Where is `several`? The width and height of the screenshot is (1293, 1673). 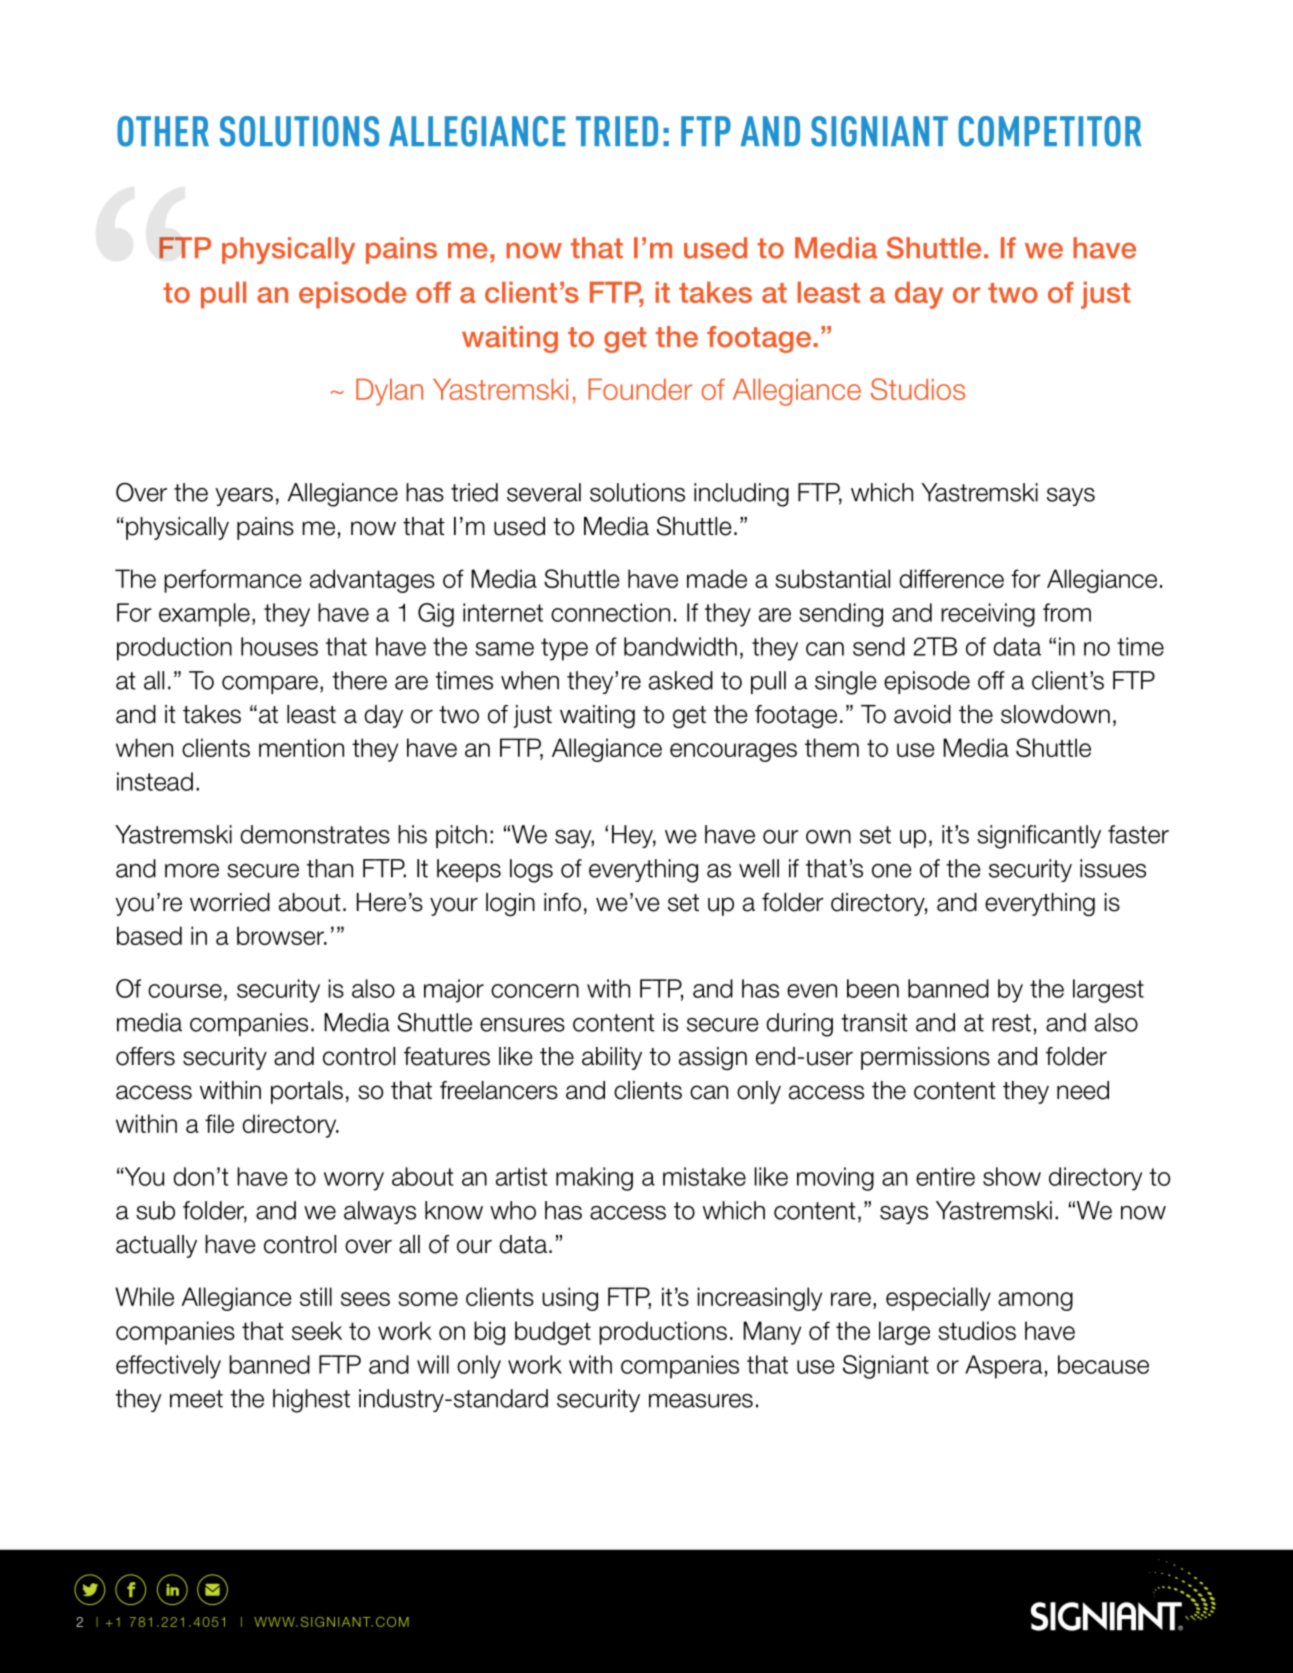
several is located at coordinates (544, 492).
